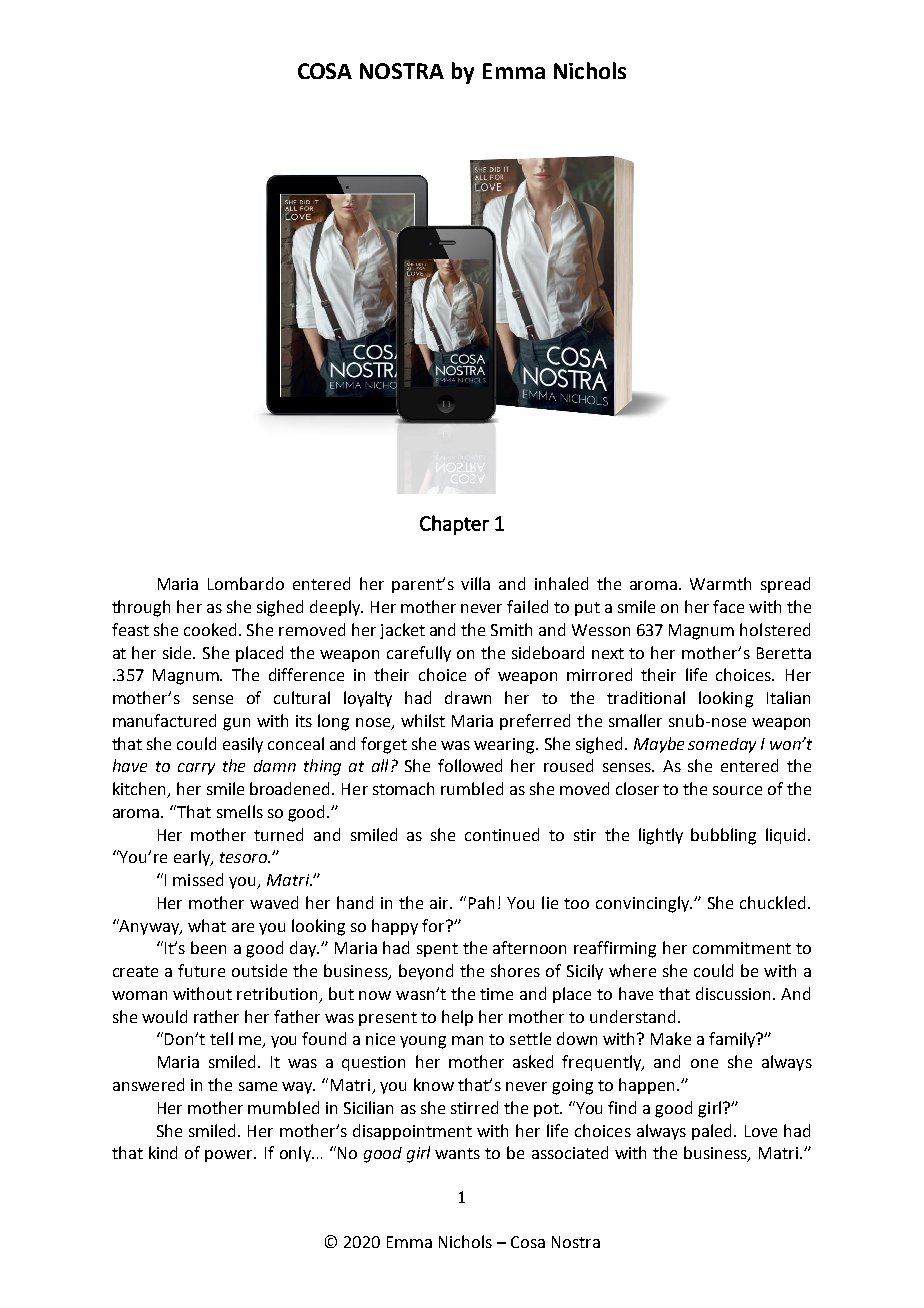 The width and height of the document is (924, 1308). Describe the element at coordinates (454, 525) in the document. I see `Chapter` at that location.
